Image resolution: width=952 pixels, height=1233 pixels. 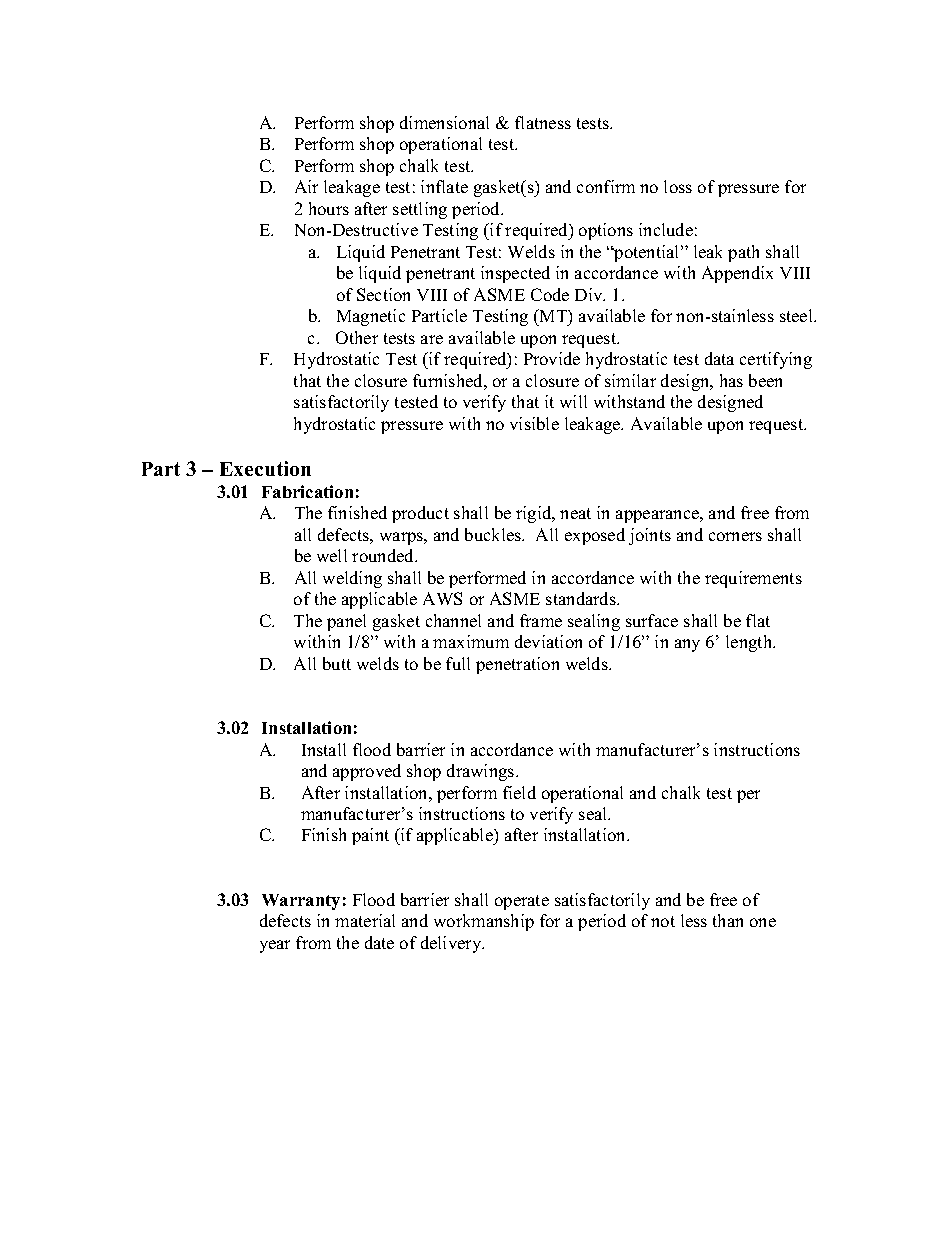 What do you see at coordinates (535, 514) in the screenshot?
I see `rigid` at bounding box center [535, 514].
